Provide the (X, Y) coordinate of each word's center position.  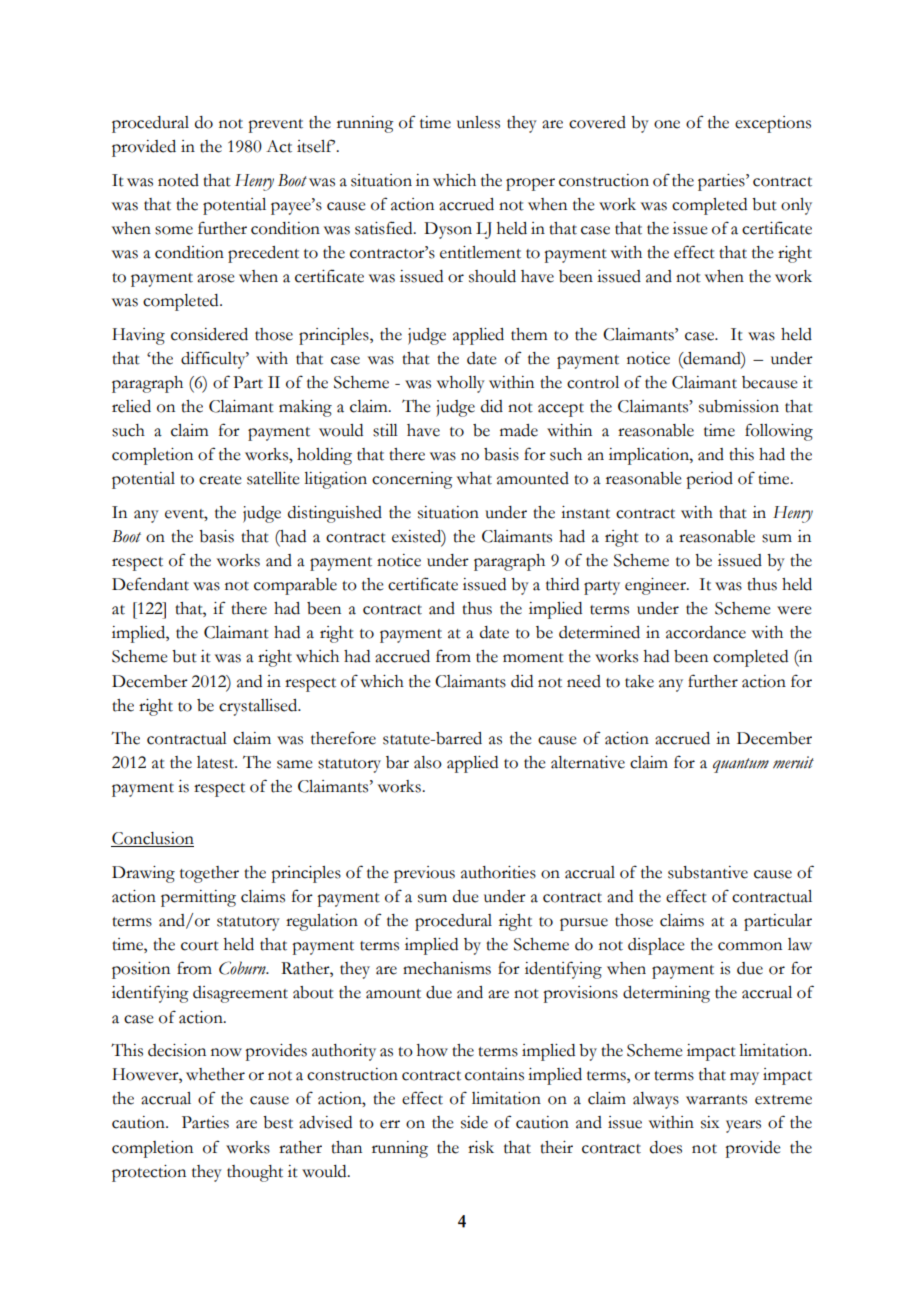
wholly (461, 384)
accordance (706, 632)
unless (478, 122)
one (667, 124)
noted (178, 180)
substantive (708, 872)
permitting (198, 898)
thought (255, 1173)
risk (481, 1147)
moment (533, 658)
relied (131, 406)
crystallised (259, 707)
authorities (498, 872)
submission (739, 406)
